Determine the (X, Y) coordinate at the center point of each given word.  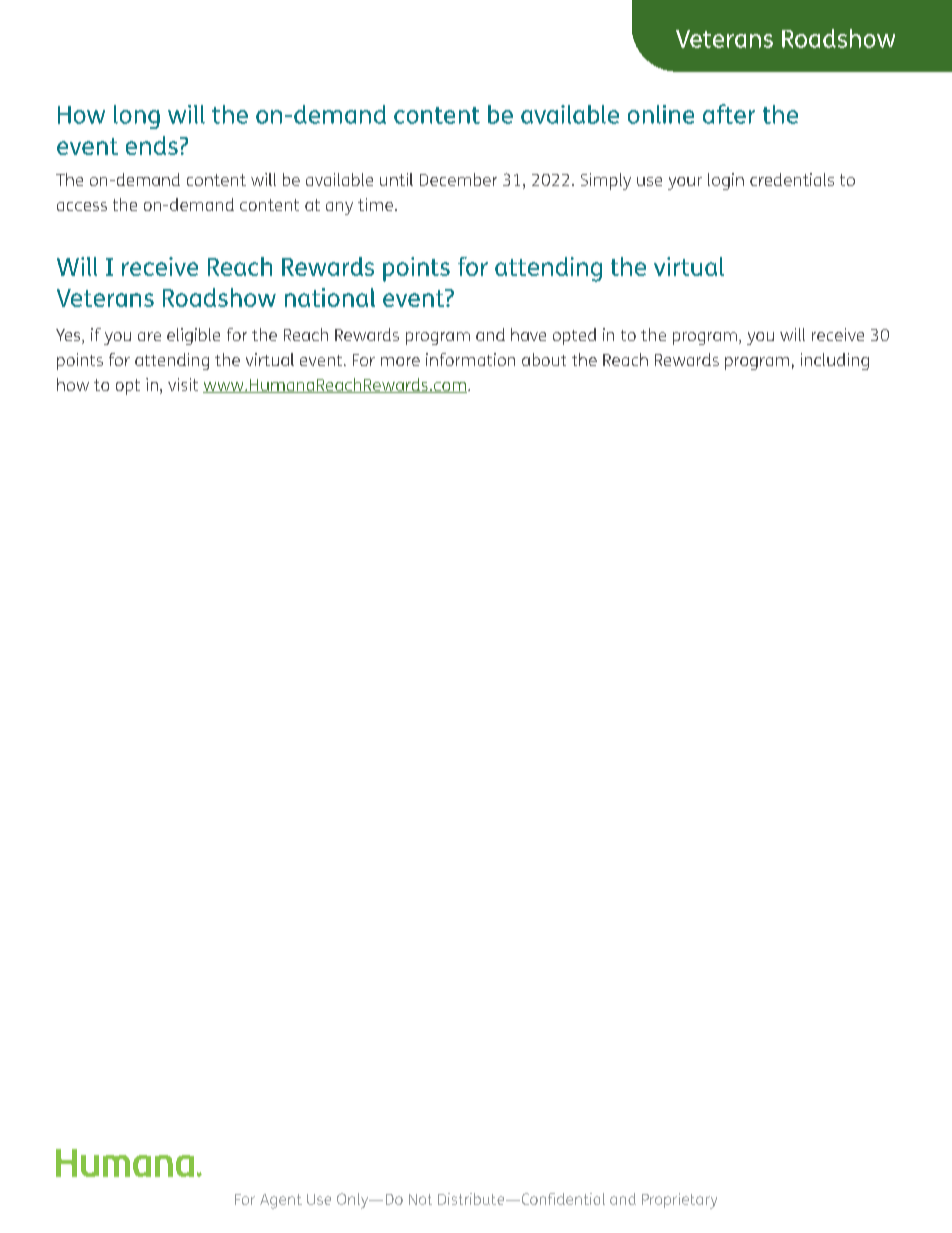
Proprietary (679, 1201)
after (729, 114)
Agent (281, 1201)
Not (420, 1199)
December (458, 179)
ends (152, 145)
